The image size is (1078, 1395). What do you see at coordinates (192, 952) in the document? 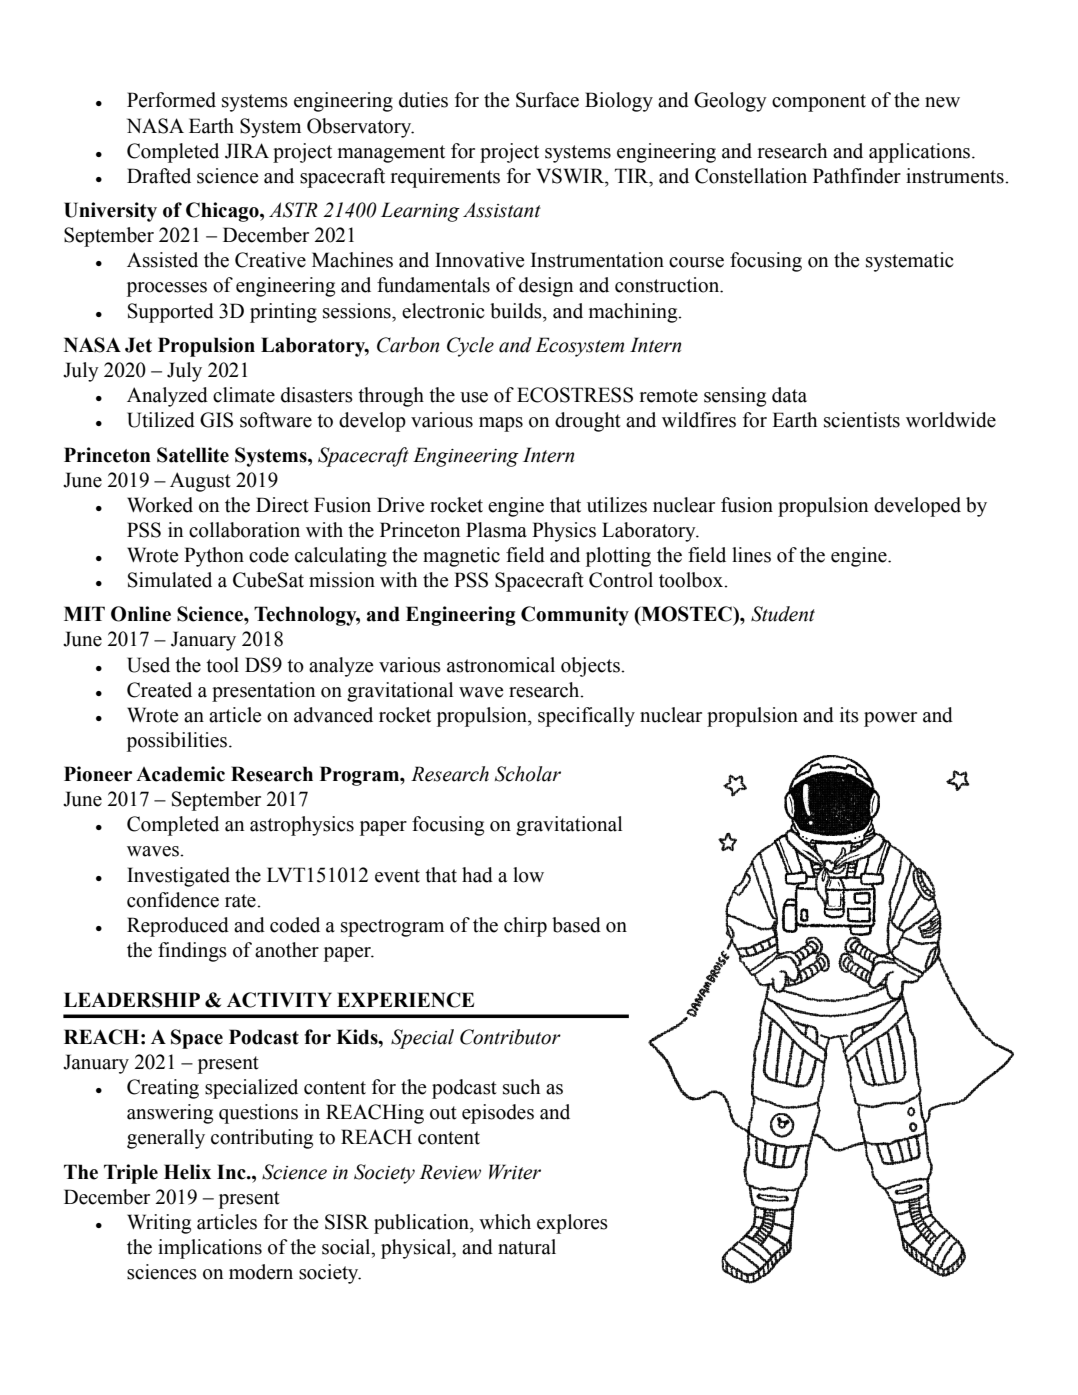
I see `findings` at bounding box center [192, 952].
